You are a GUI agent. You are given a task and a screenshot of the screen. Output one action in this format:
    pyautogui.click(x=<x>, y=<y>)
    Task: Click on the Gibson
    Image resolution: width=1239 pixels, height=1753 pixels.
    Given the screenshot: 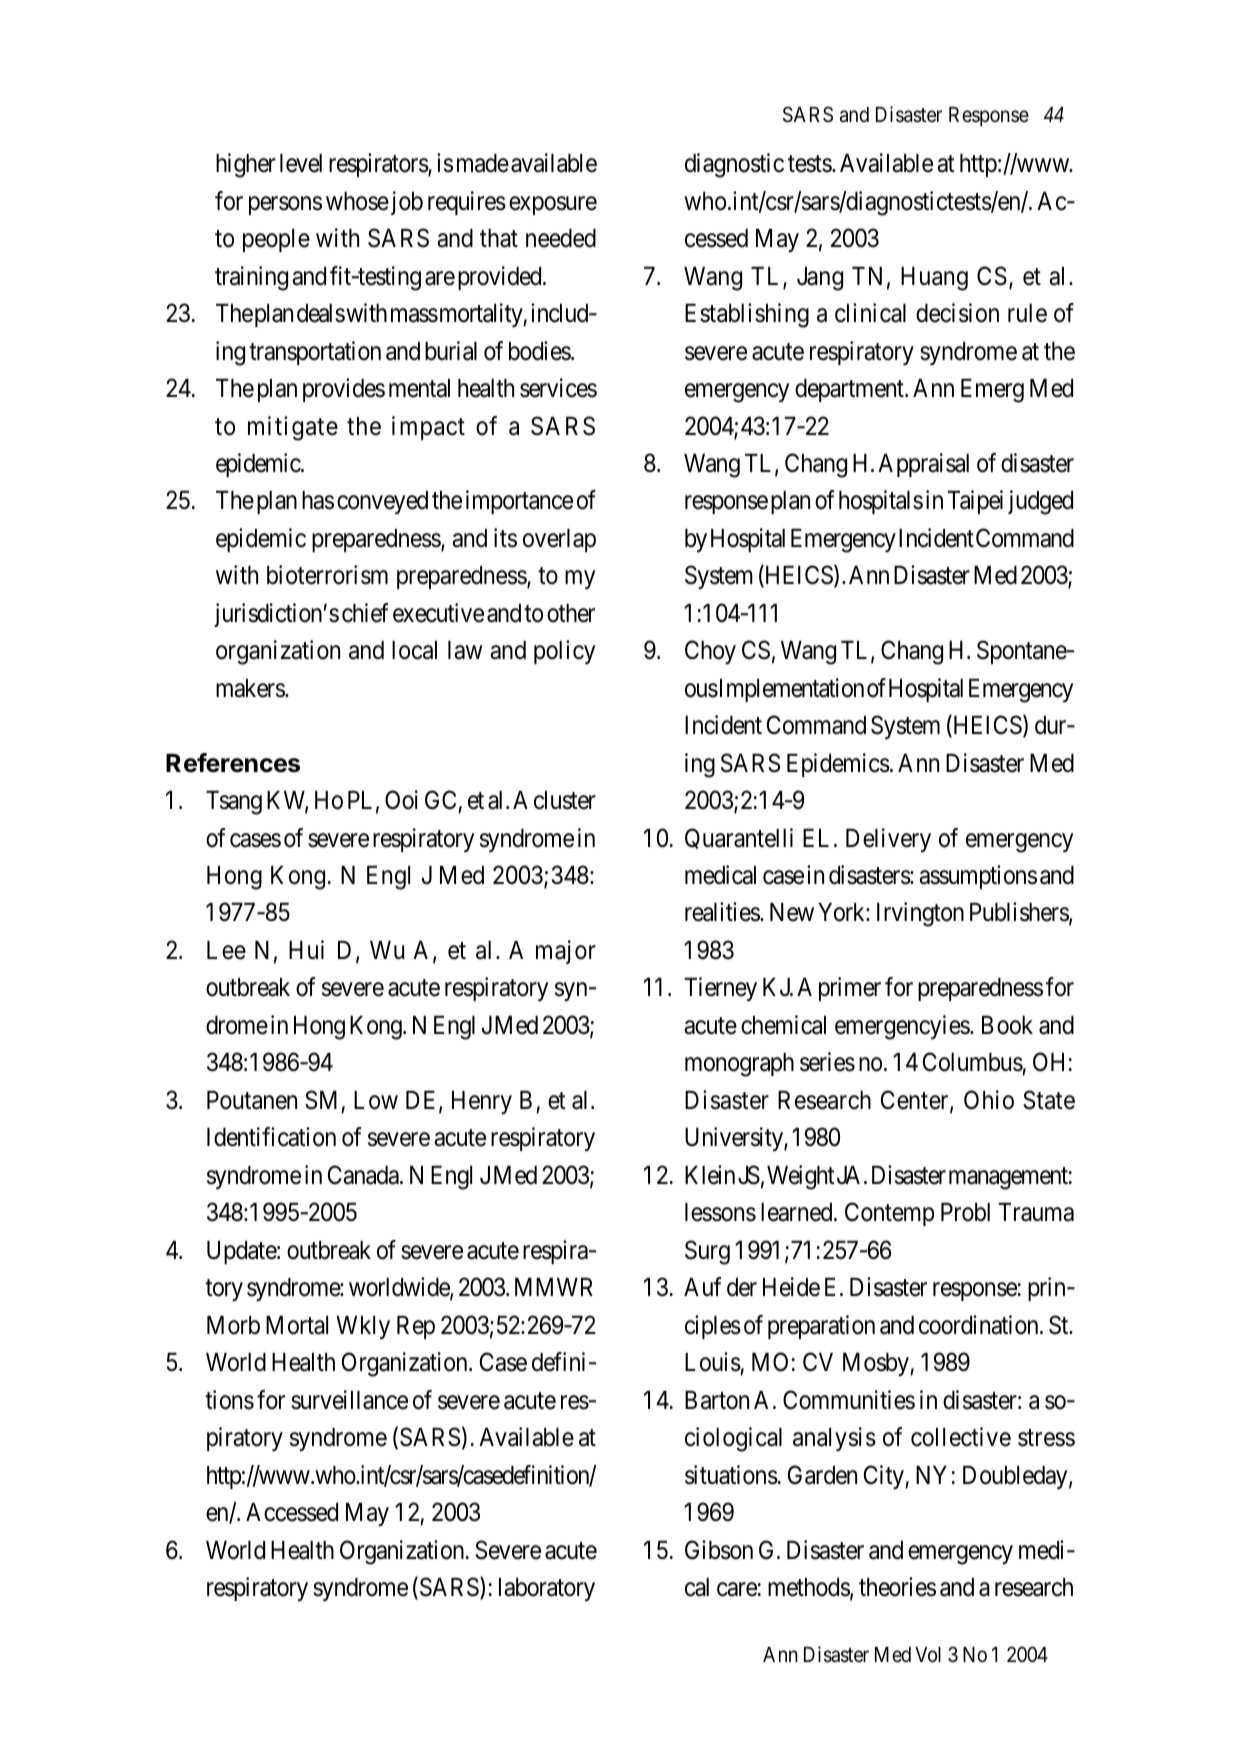 What is the action you would take?
    pyautogui.click(x=719, y=1550)
